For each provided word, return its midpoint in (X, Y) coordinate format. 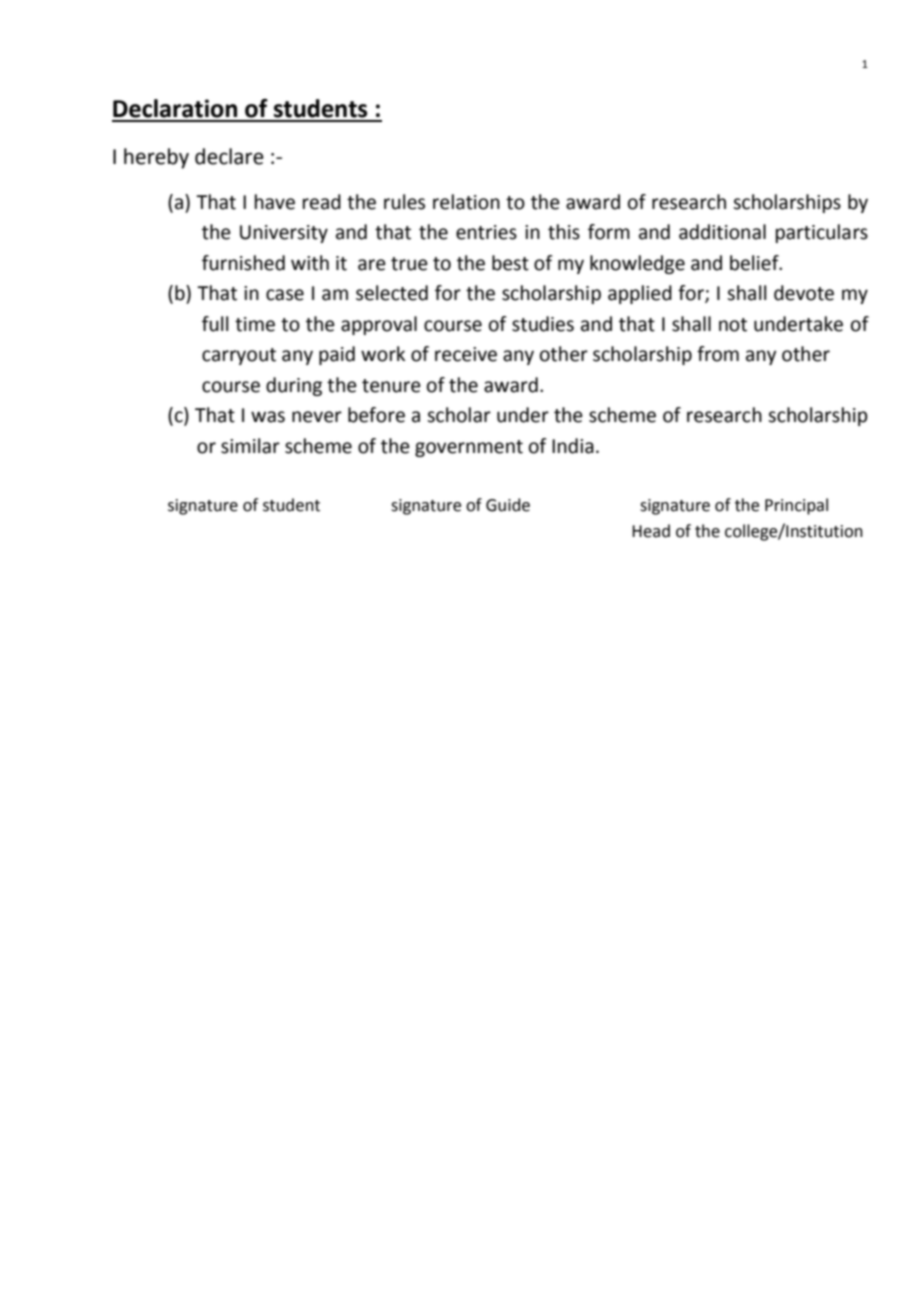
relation (466, 202)
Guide (508, 505)
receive (466, 354)
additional (722, 232)
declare (229, 156)
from (718, 354)
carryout (239, 356)
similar (250, 446)
